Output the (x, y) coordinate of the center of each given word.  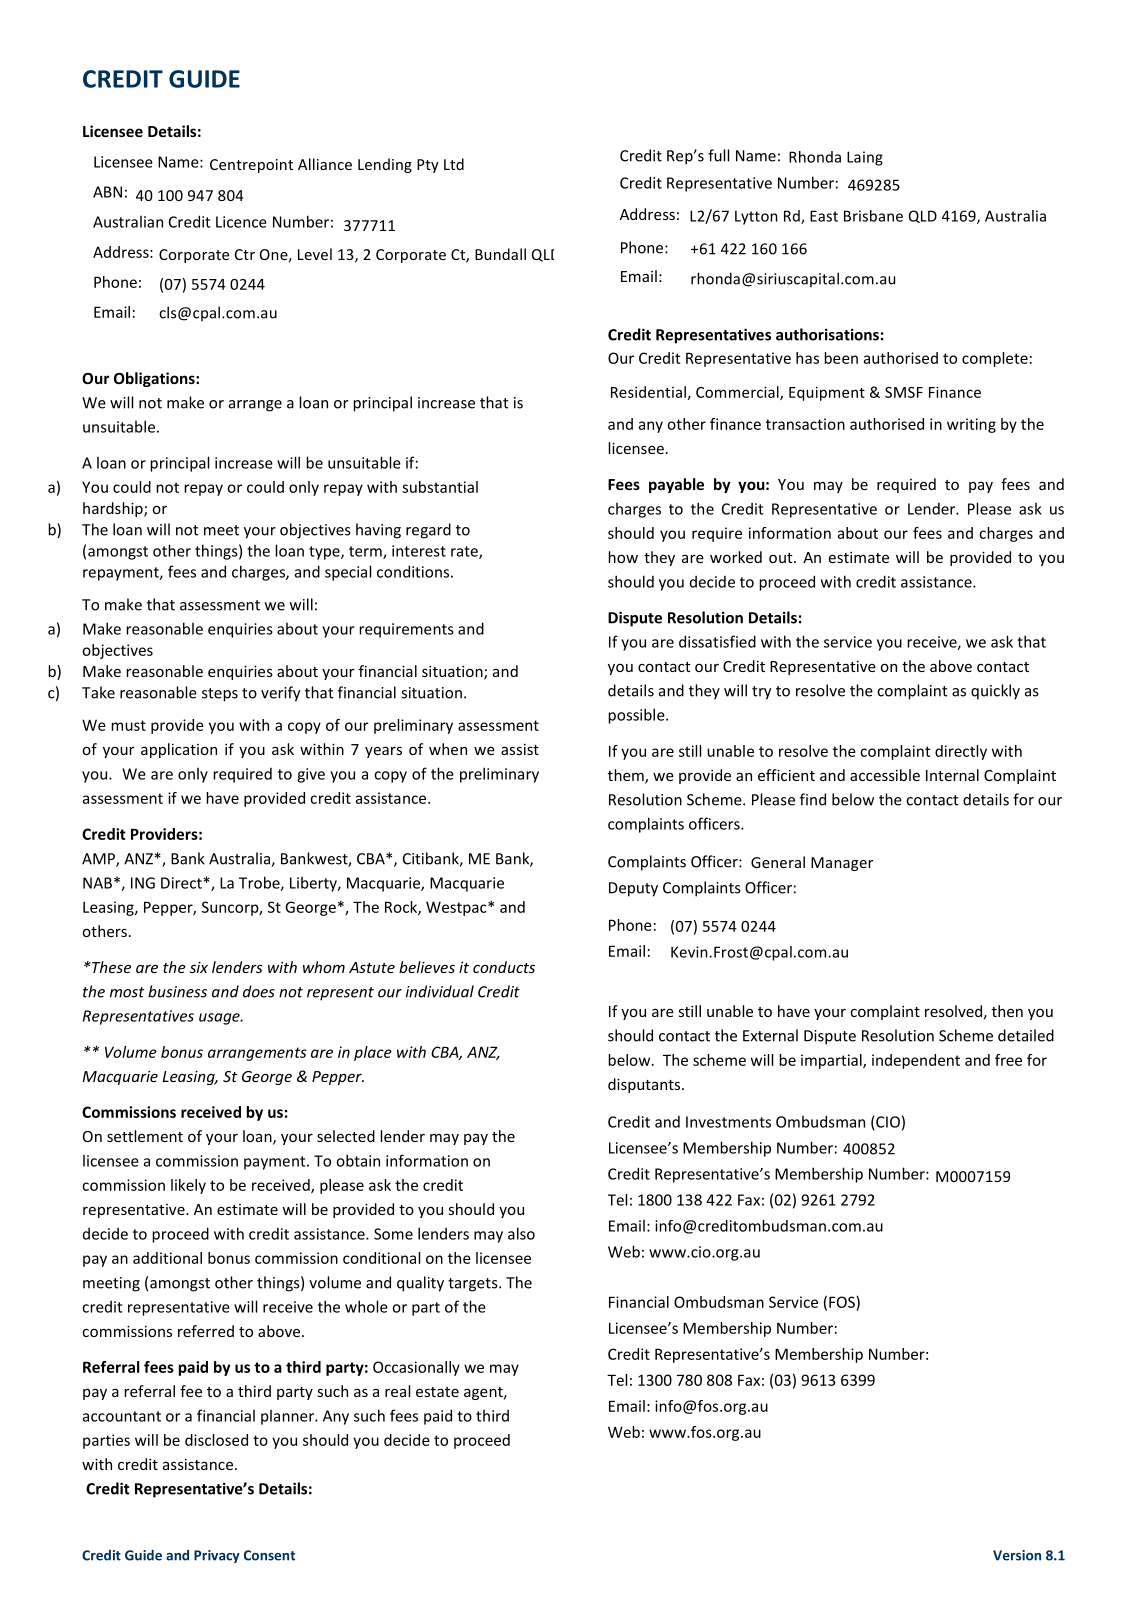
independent (916, 1061)
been (841, 358)
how (623, 557)
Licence (241, 222)
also (521, 1233)
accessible (885, 775)
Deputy (633, 889)
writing (971, 425)
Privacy (217, 1556)
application (179, 750)
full (718, 155)
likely (188, 1186)
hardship (114, 509)
